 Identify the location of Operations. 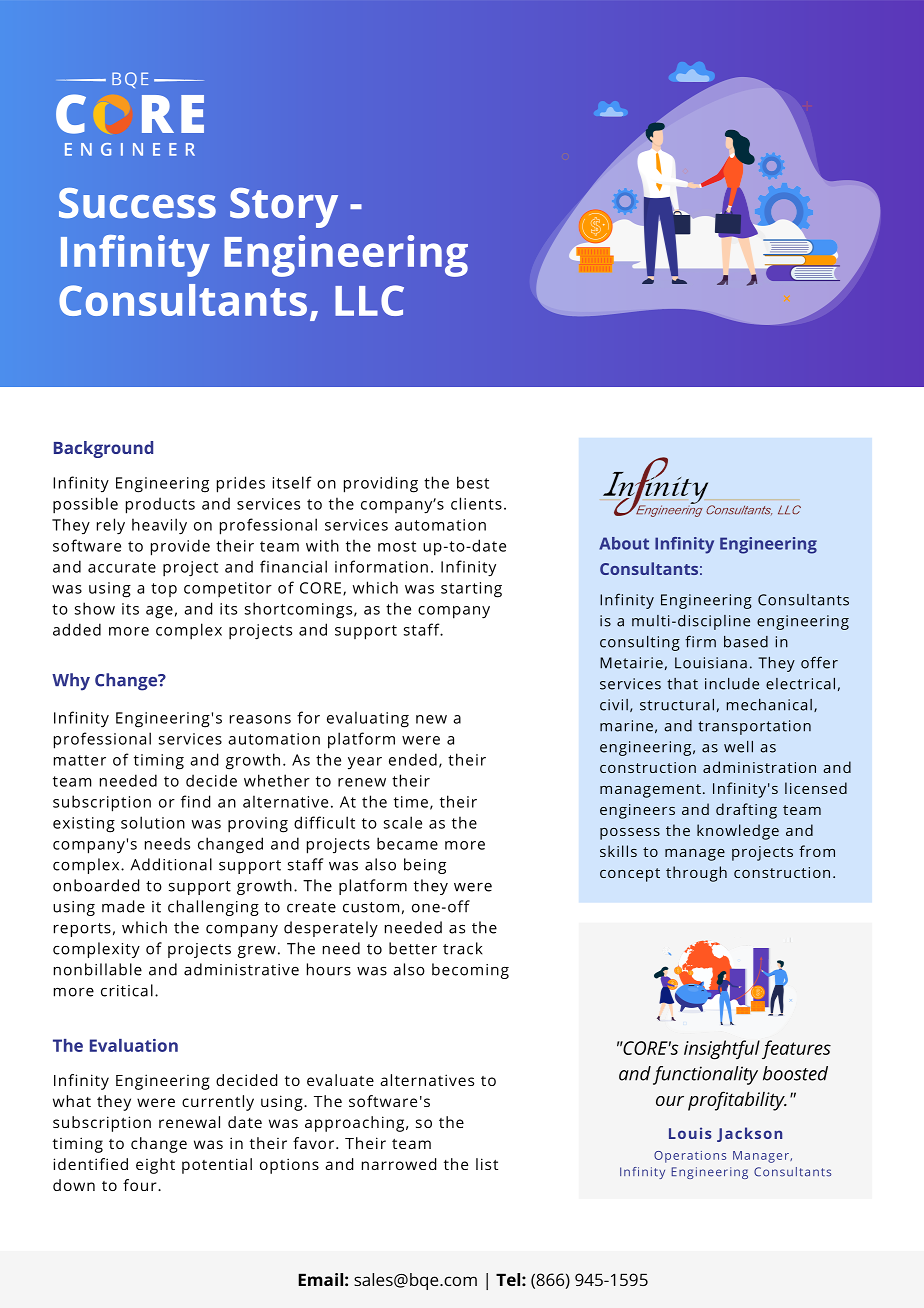
(690, 1157).
